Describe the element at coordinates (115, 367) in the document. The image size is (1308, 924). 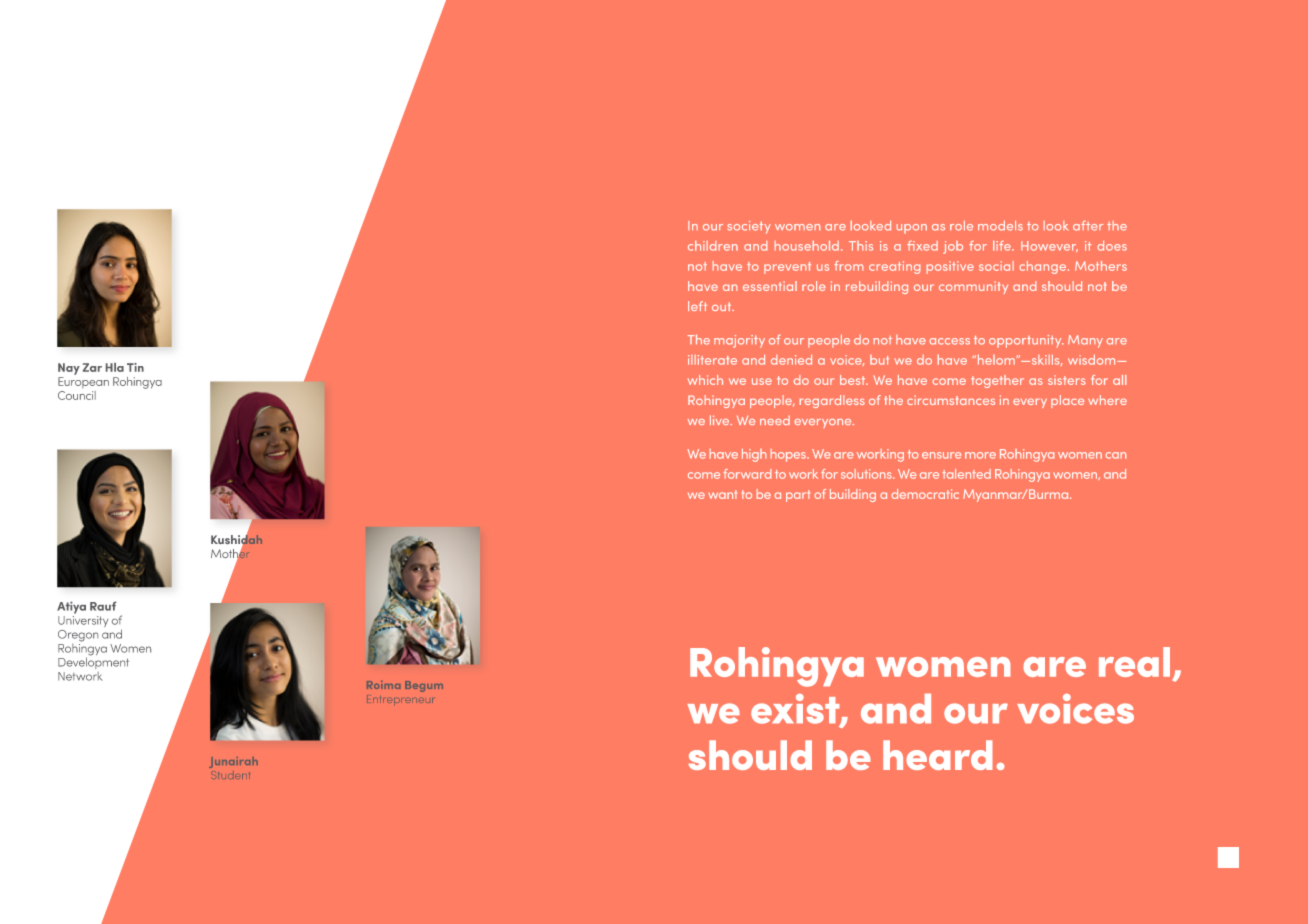
I see `Hla` at that location.
